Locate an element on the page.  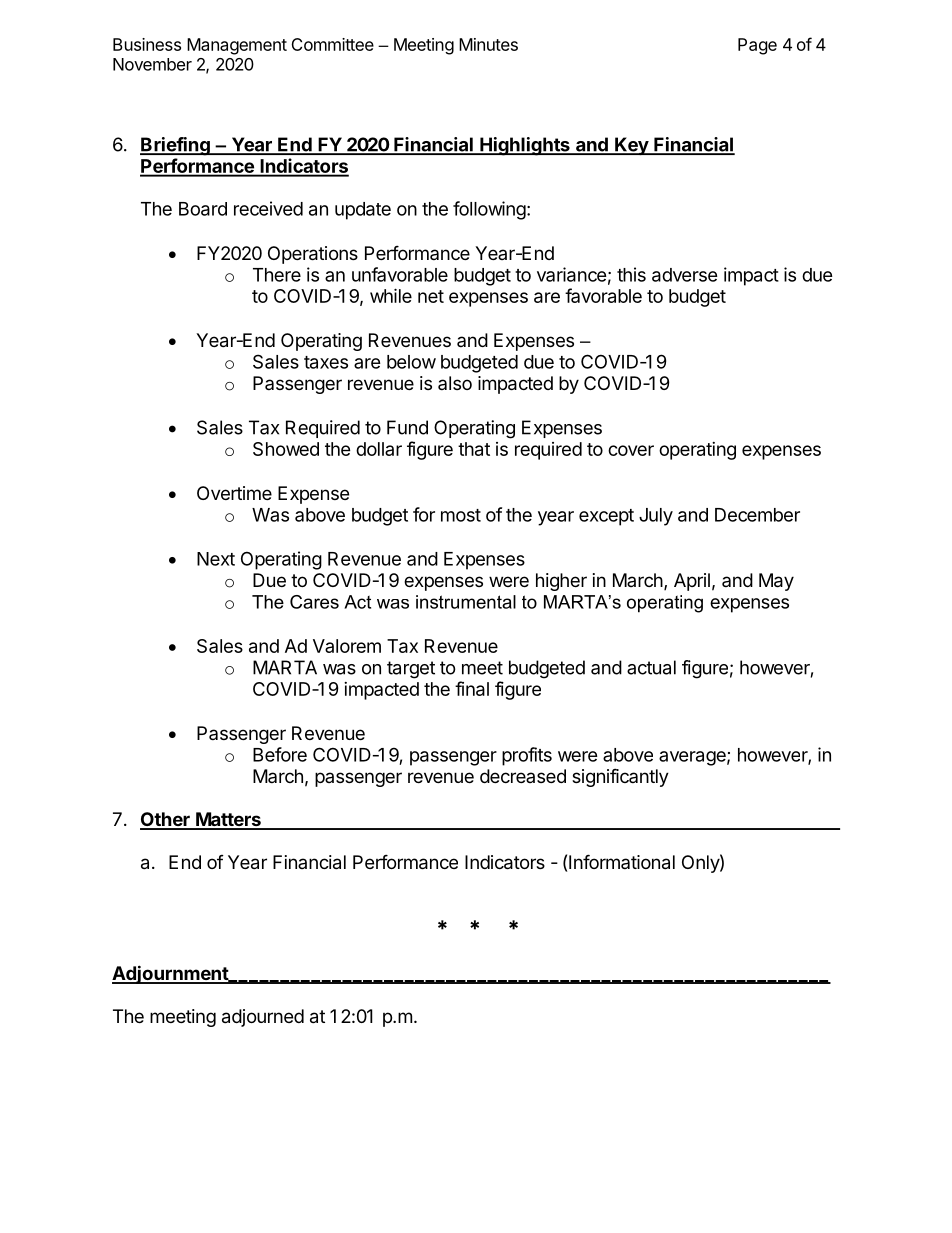
Matters is located at coordinates (228, 820).
